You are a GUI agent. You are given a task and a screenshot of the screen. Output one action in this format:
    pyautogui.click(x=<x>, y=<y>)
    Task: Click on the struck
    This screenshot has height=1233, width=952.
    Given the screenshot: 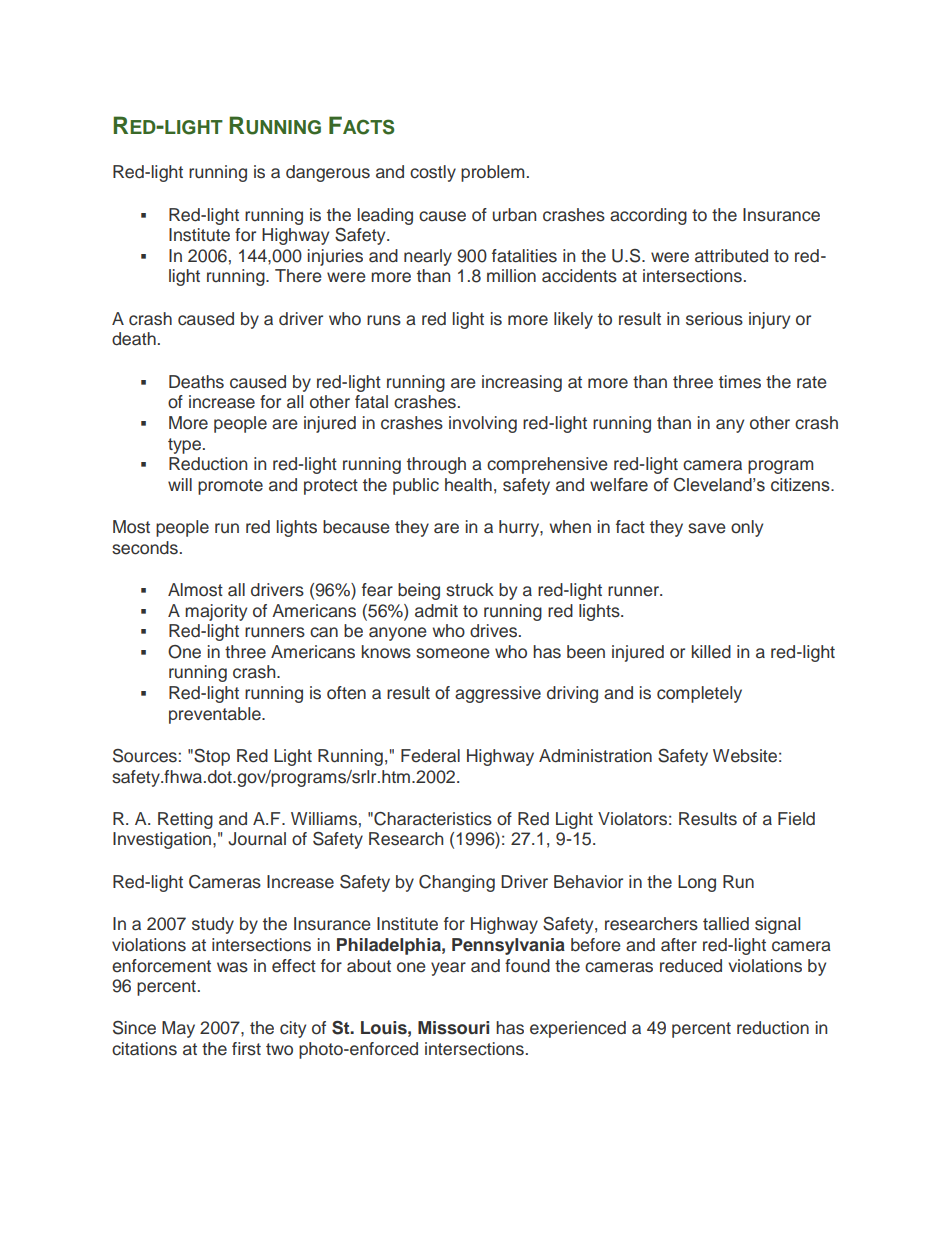 What is the action you would take?
    pyautogui.click(x=470, y=590)
